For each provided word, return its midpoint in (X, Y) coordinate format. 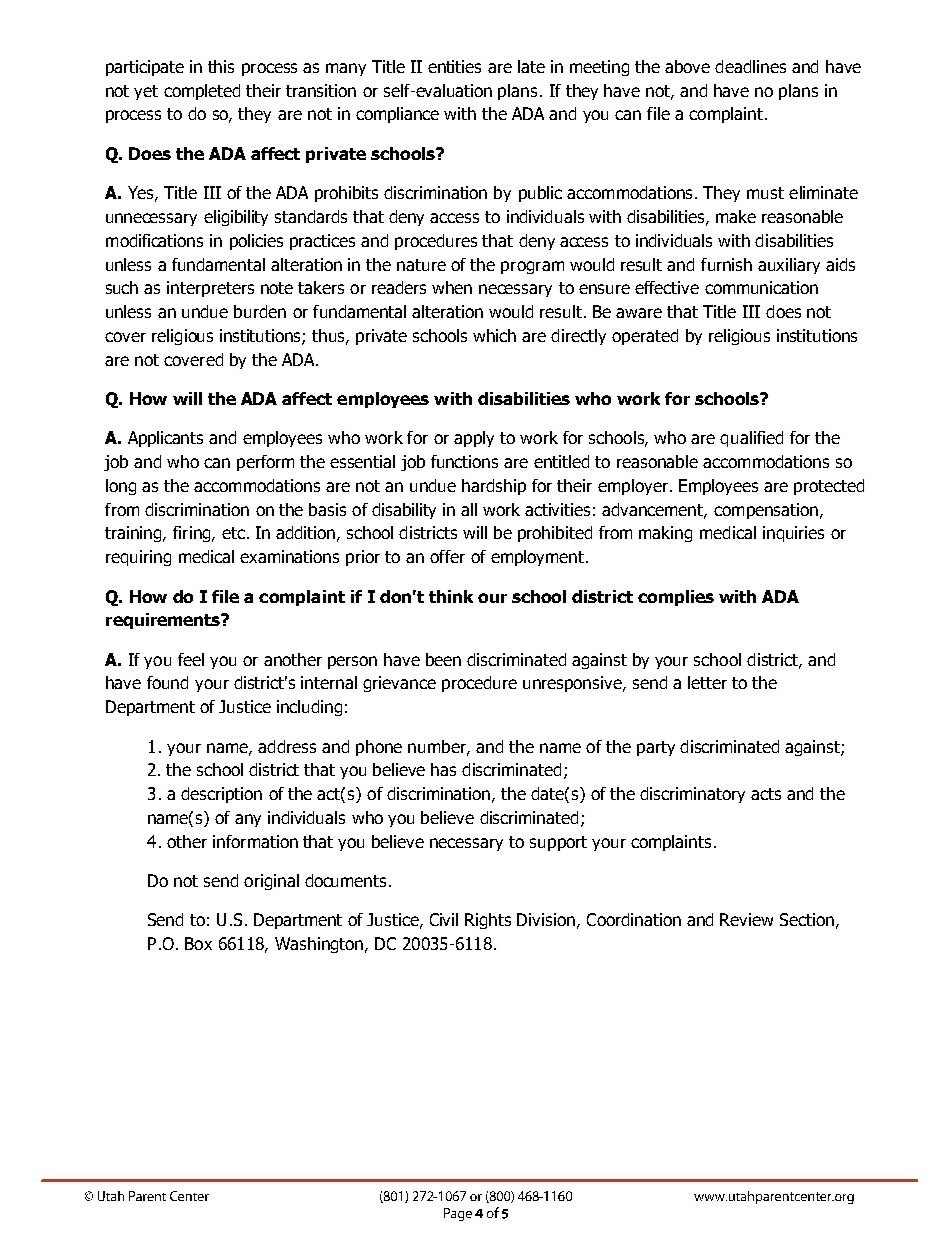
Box (198, 943)
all (469, 509)
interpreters (210, 289)
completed (202, 92)
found (167, 682)
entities (454, 66)
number (438, 747)
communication (761, 287)
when (452, 287)
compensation (766, 511)
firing (193, 534)
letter (707, 682)
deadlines (750, 66)
